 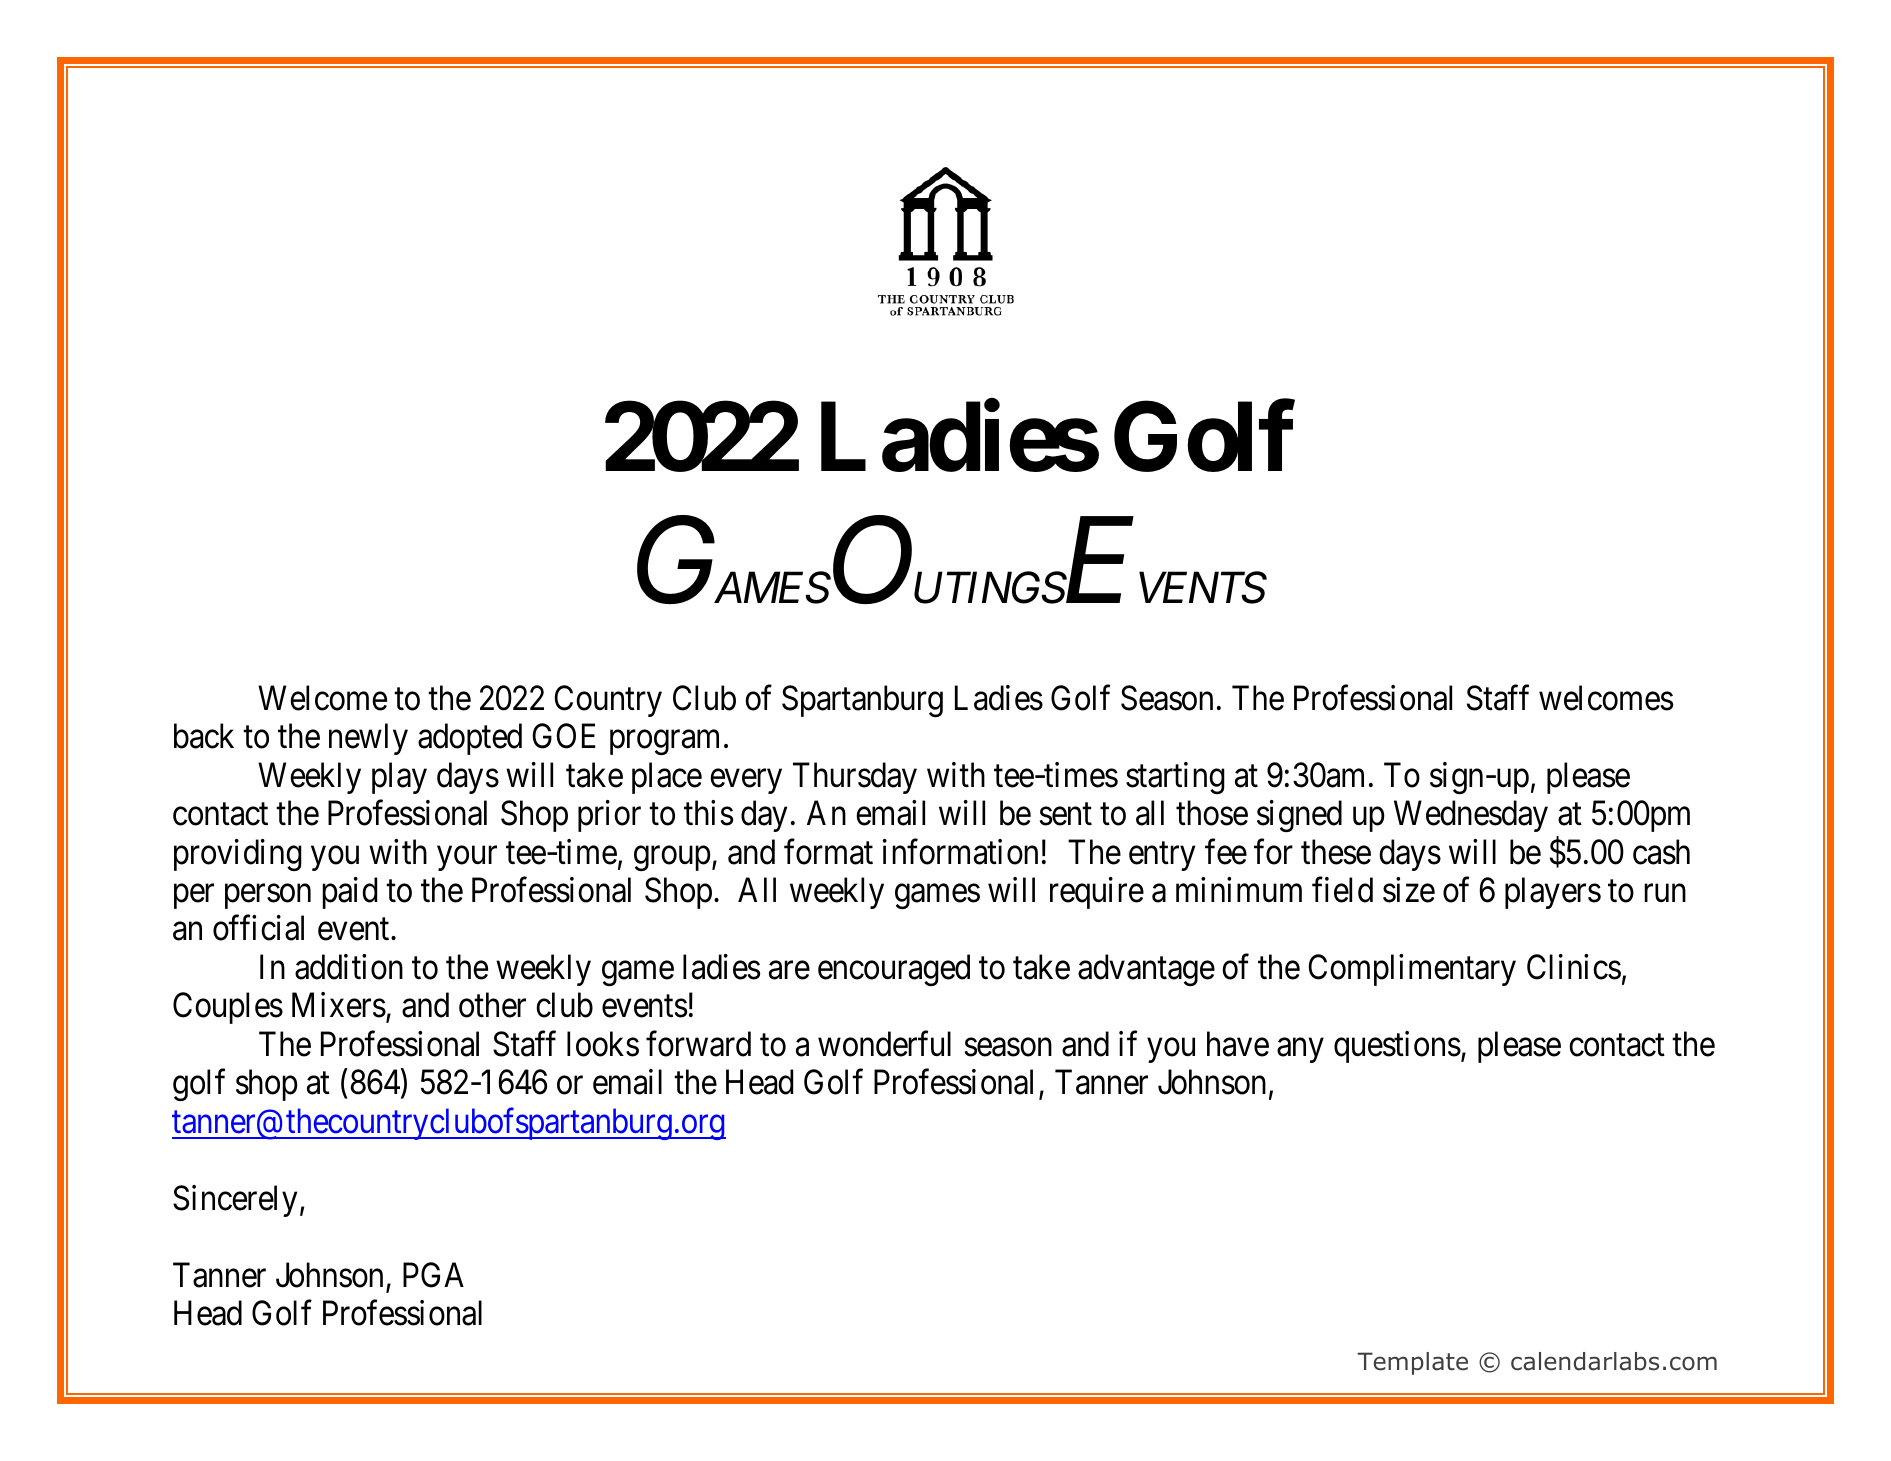 What do you see at coordinates (1342, 890) in the screenshot?
I see `field` at bounding box center [1342, 890].
